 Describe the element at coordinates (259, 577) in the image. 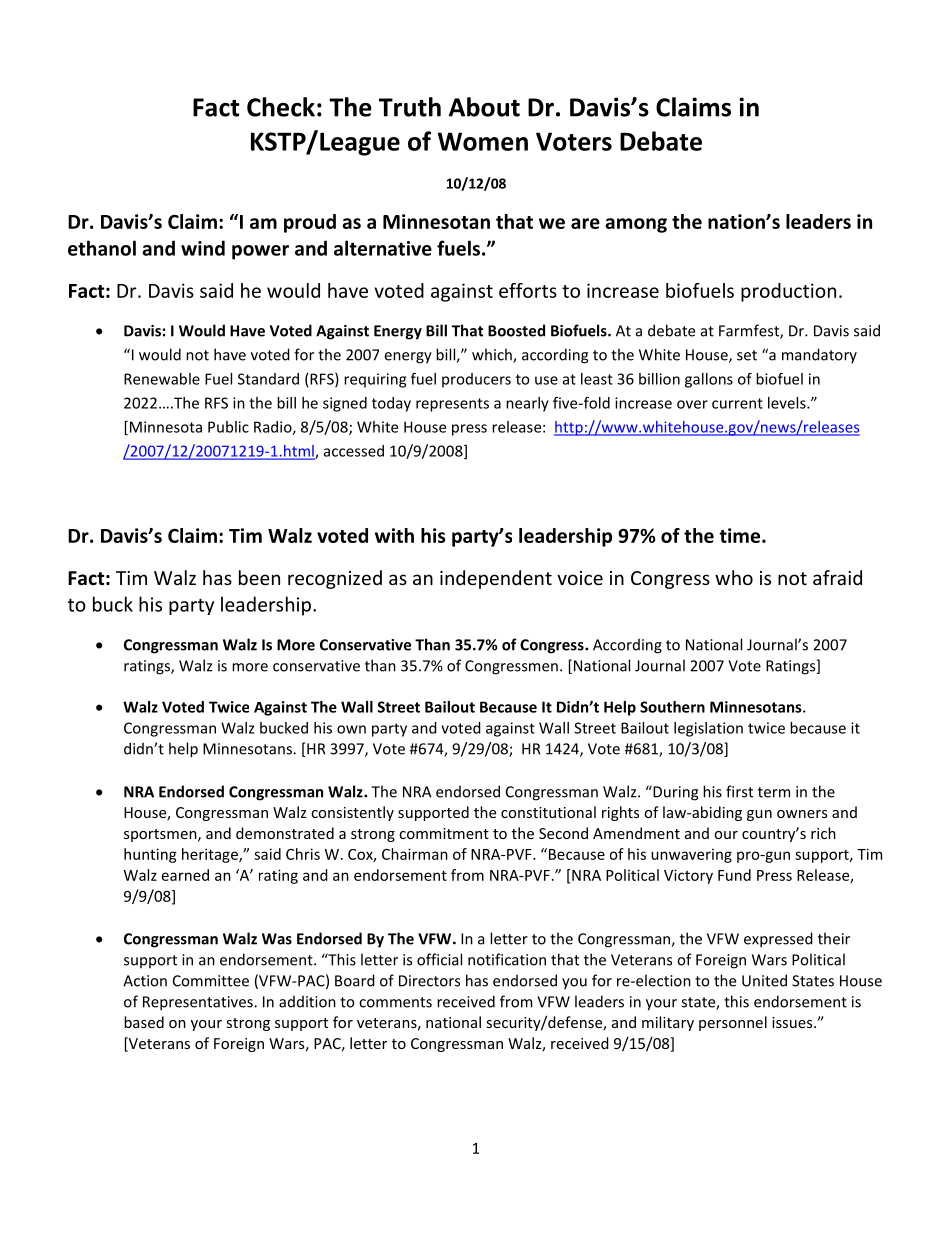

I see `been` at that location.
